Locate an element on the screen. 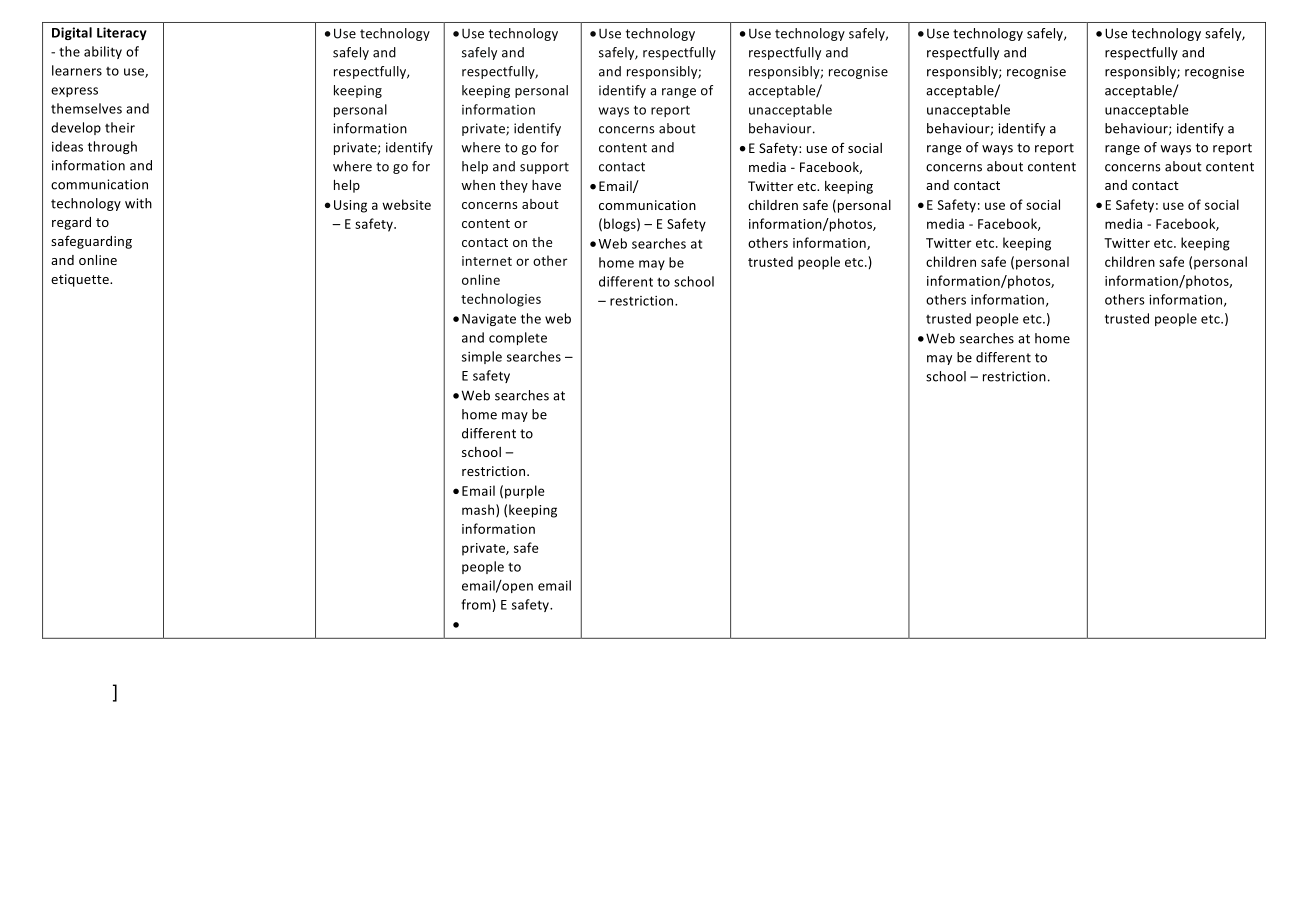 Image resolution: width=1308 pixels, height=924 pixels. with is located at coordinates (138, 203).
